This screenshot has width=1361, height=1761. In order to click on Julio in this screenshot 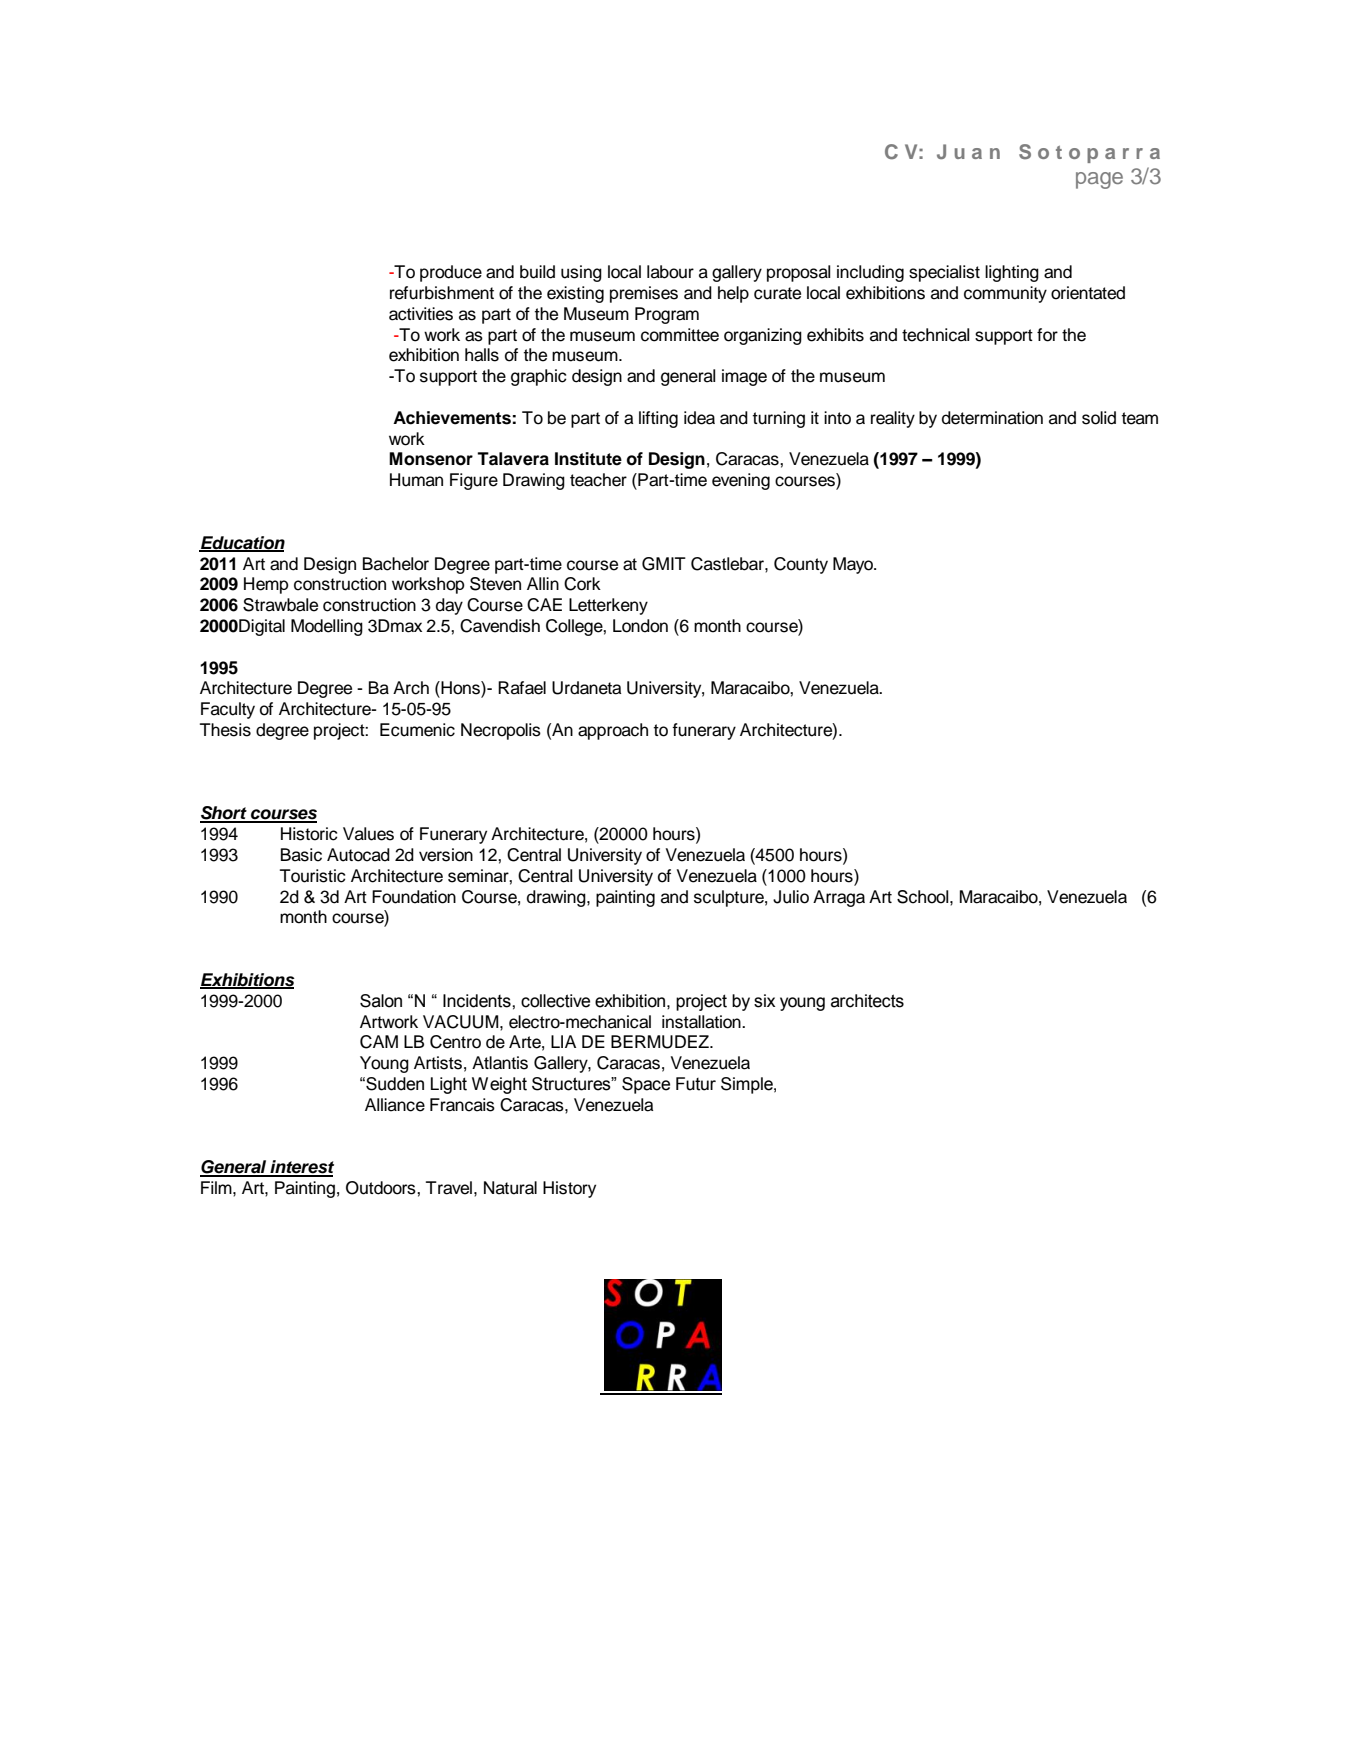, I will do `click(791, 897)`.
